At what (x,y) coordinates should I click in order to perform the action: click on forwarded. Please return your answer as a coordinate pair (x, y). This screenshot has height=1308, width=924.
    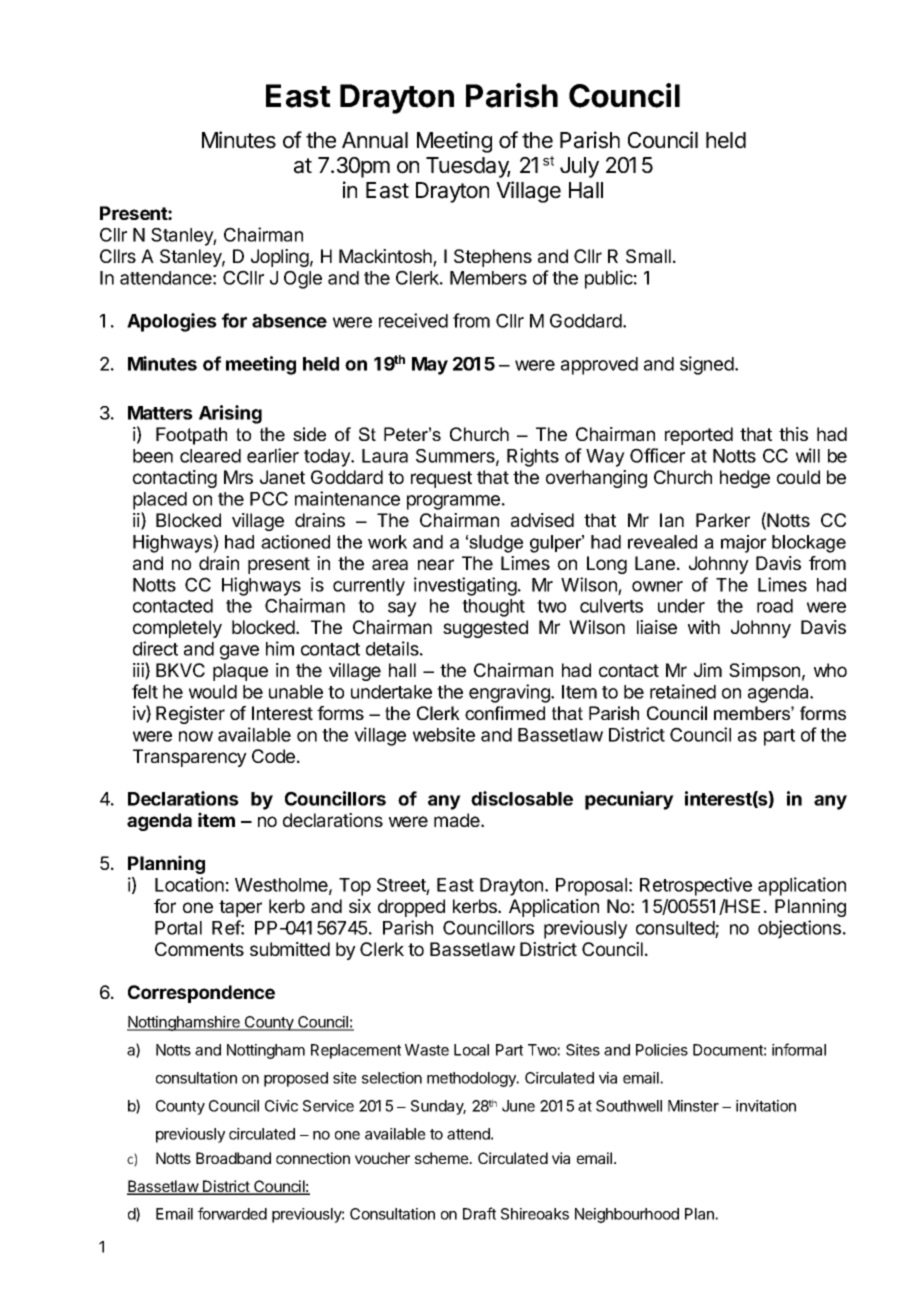
    Looking at the image, I should click on (232, 1213).
